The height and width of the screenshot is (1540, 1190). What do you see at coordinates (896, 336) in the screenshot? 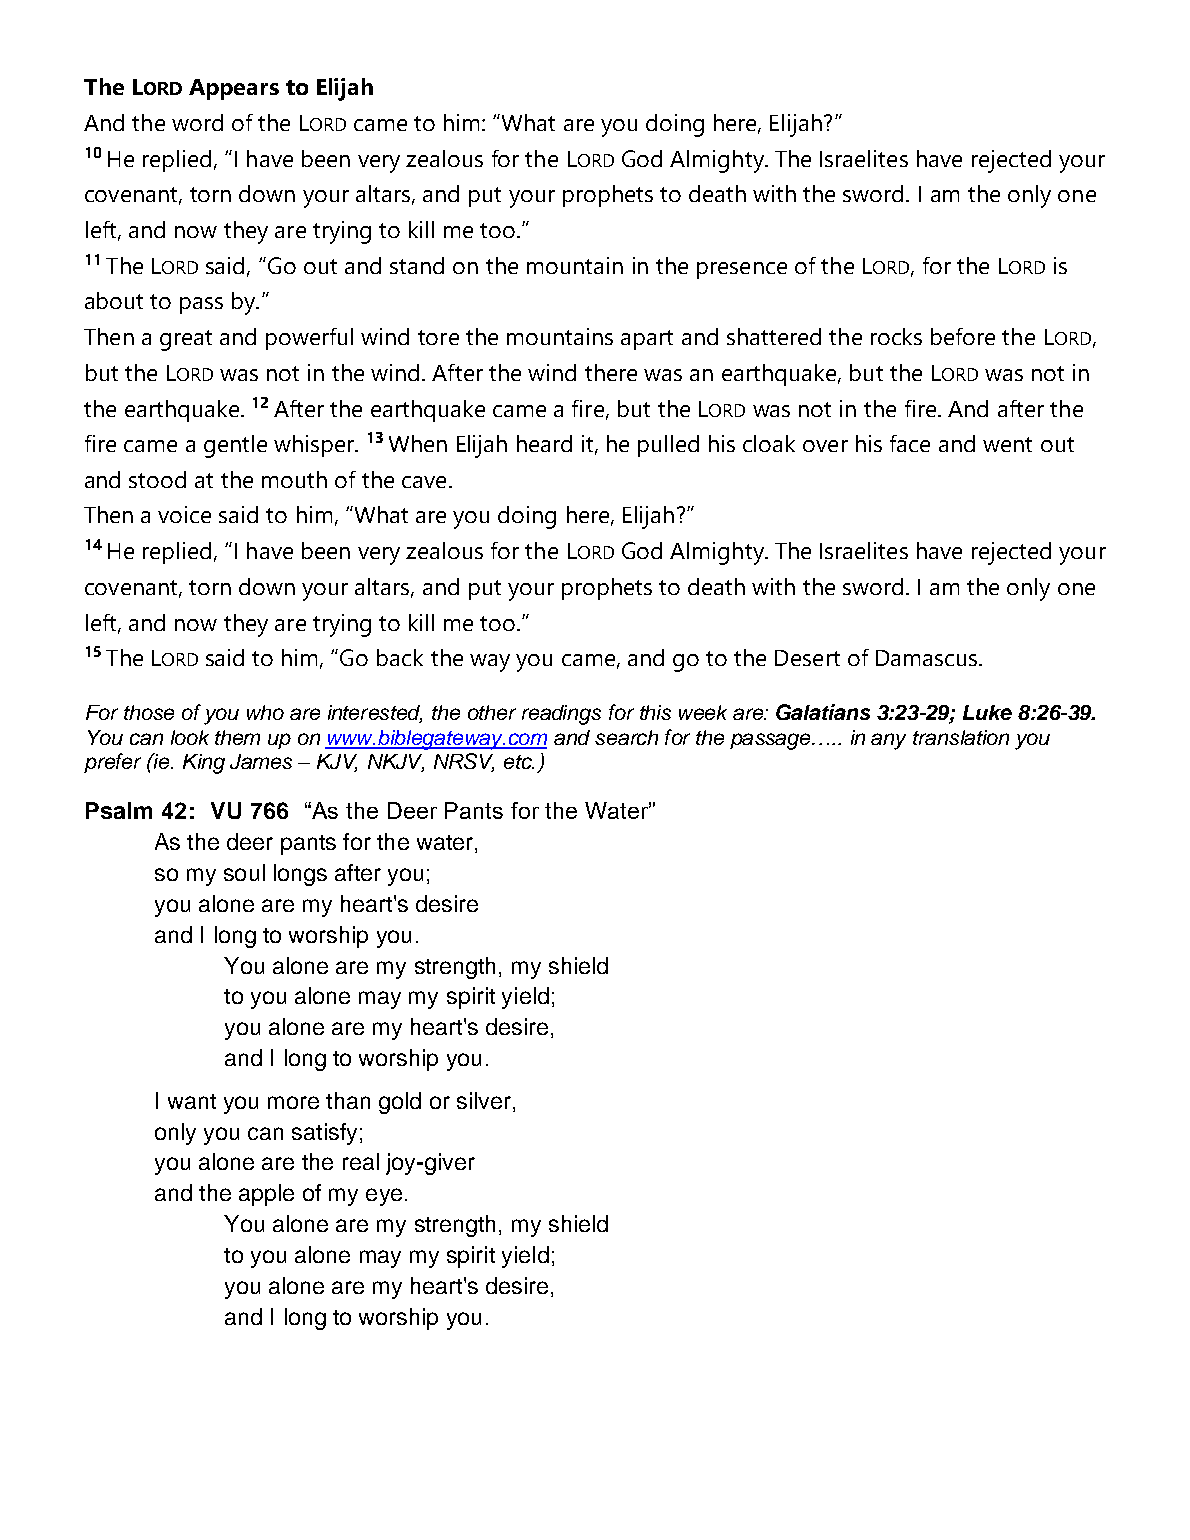
I see `rocks` at bounding box center [896, 336].
